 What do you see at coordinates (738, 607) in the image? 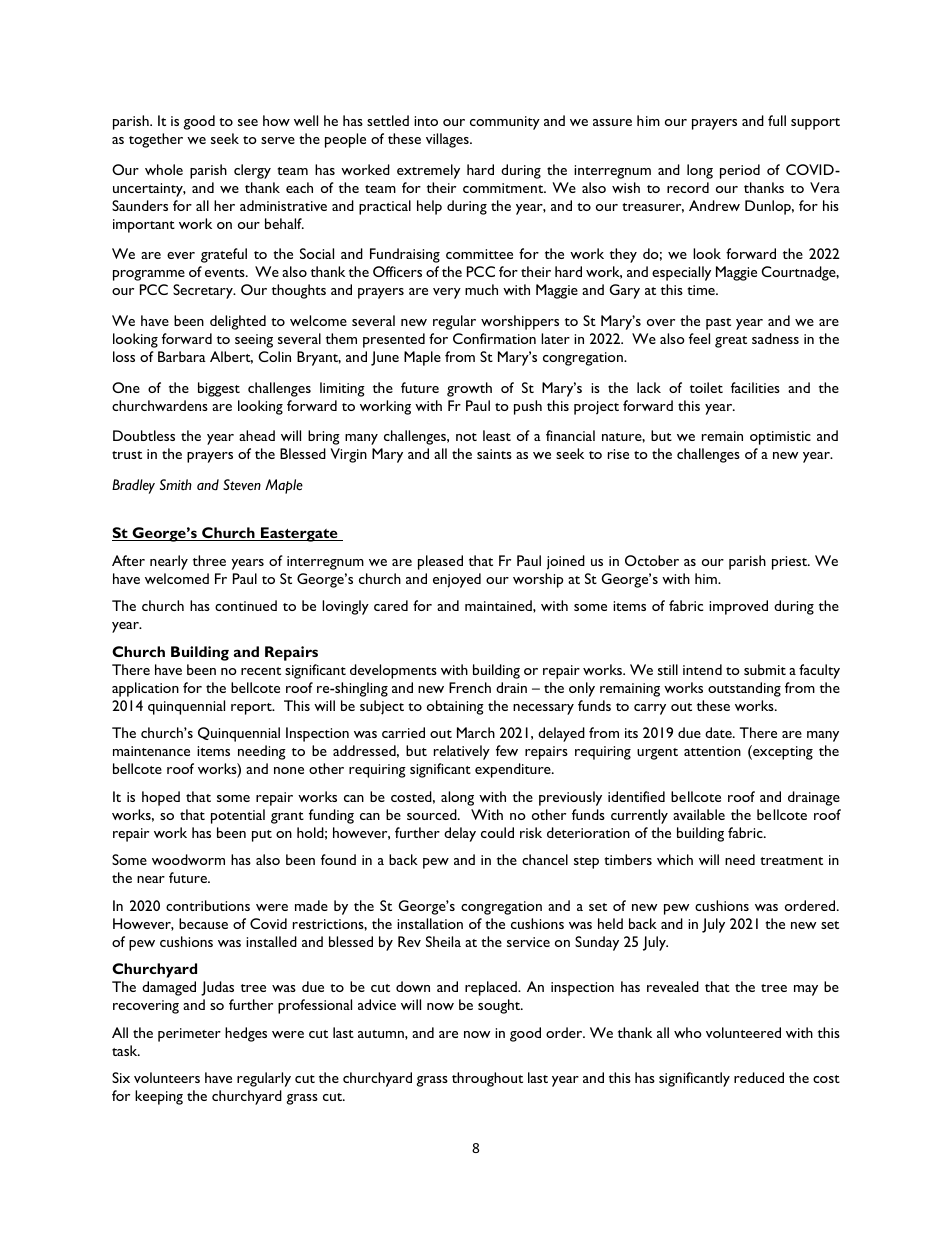
I see `improved` at bounding box center [738, 607].
